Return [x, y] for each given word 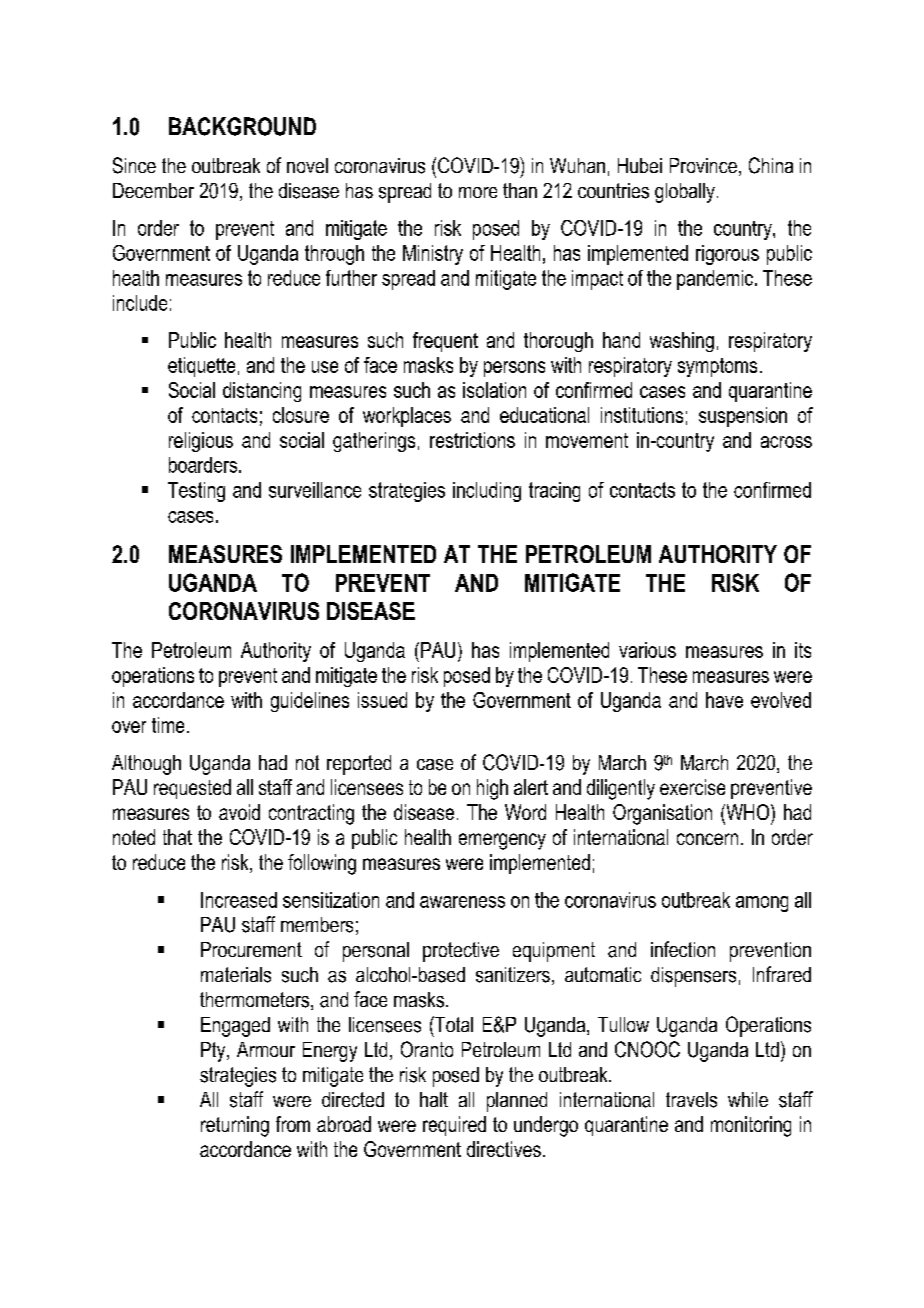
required [454, 1126]
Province [703, 165]
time [168, 725]
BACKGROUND [242, 126]
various [647, 650]
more [478, 192]
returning [235, 1126]
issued [382, 700]
